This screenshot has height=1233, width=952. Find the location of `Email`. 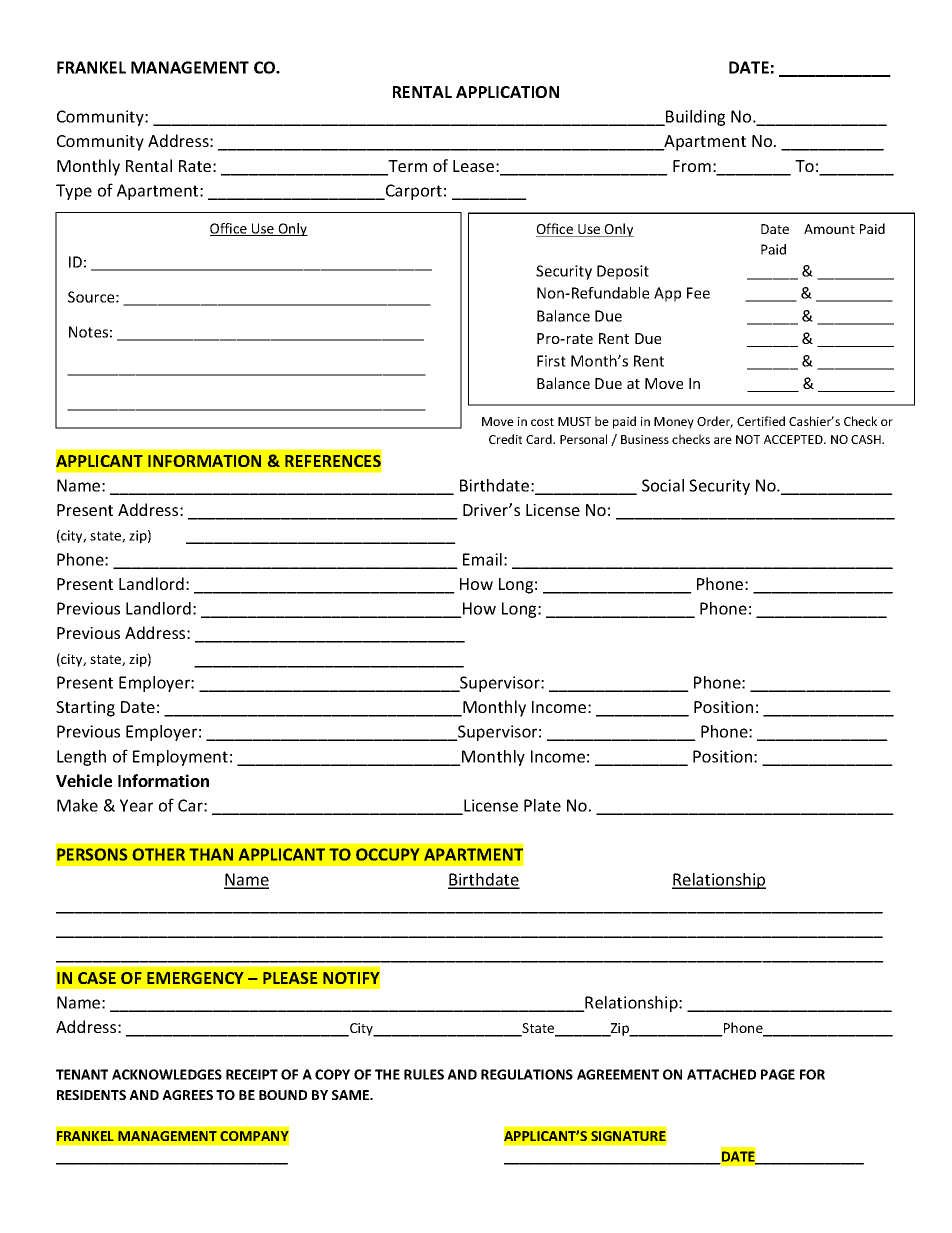

Email is located at coordinates (482, 559).
